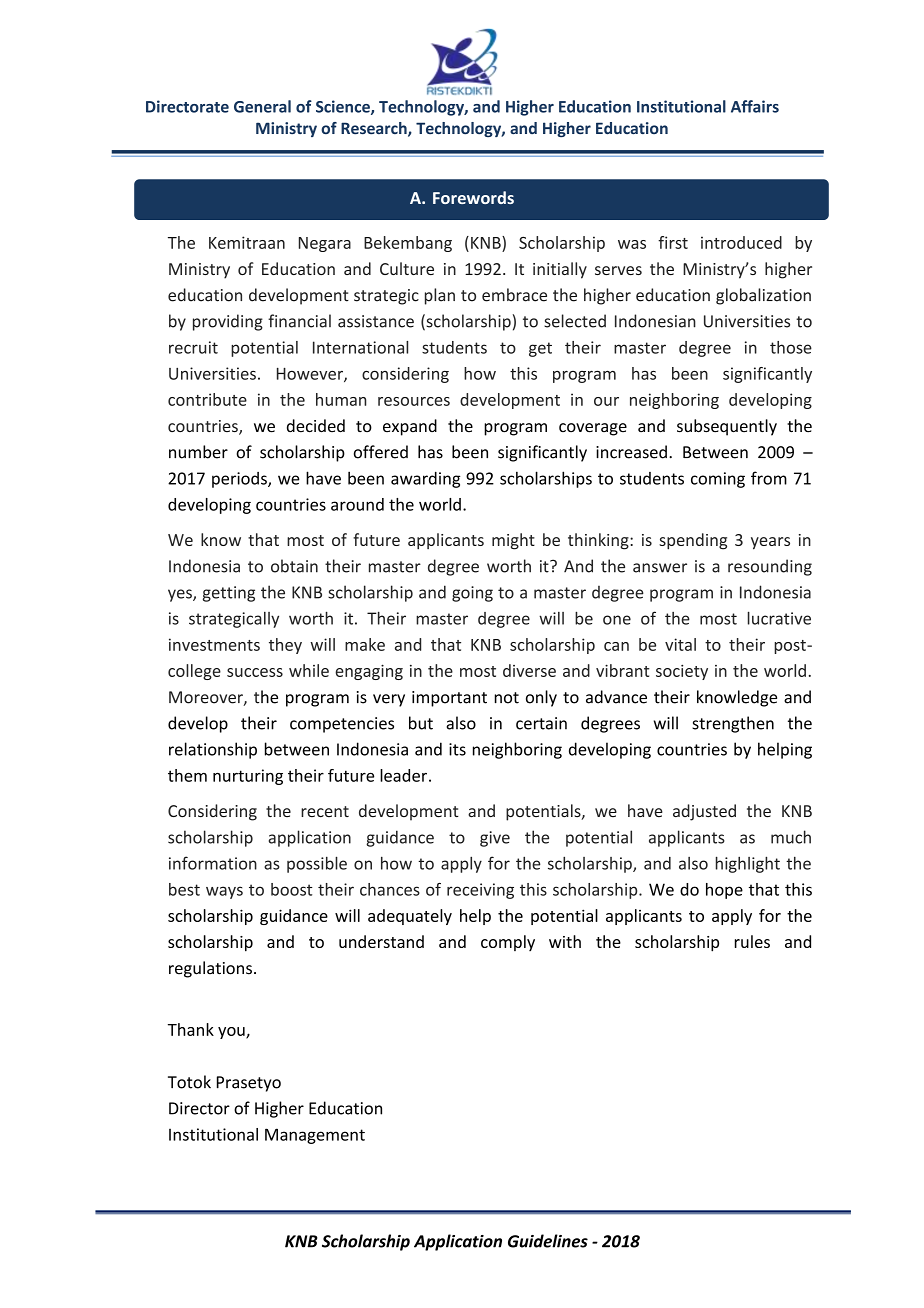 The image size is (924, 1308). Describe the element at coordinates (791, 347) in the screenshot. I see `those` at that location.
